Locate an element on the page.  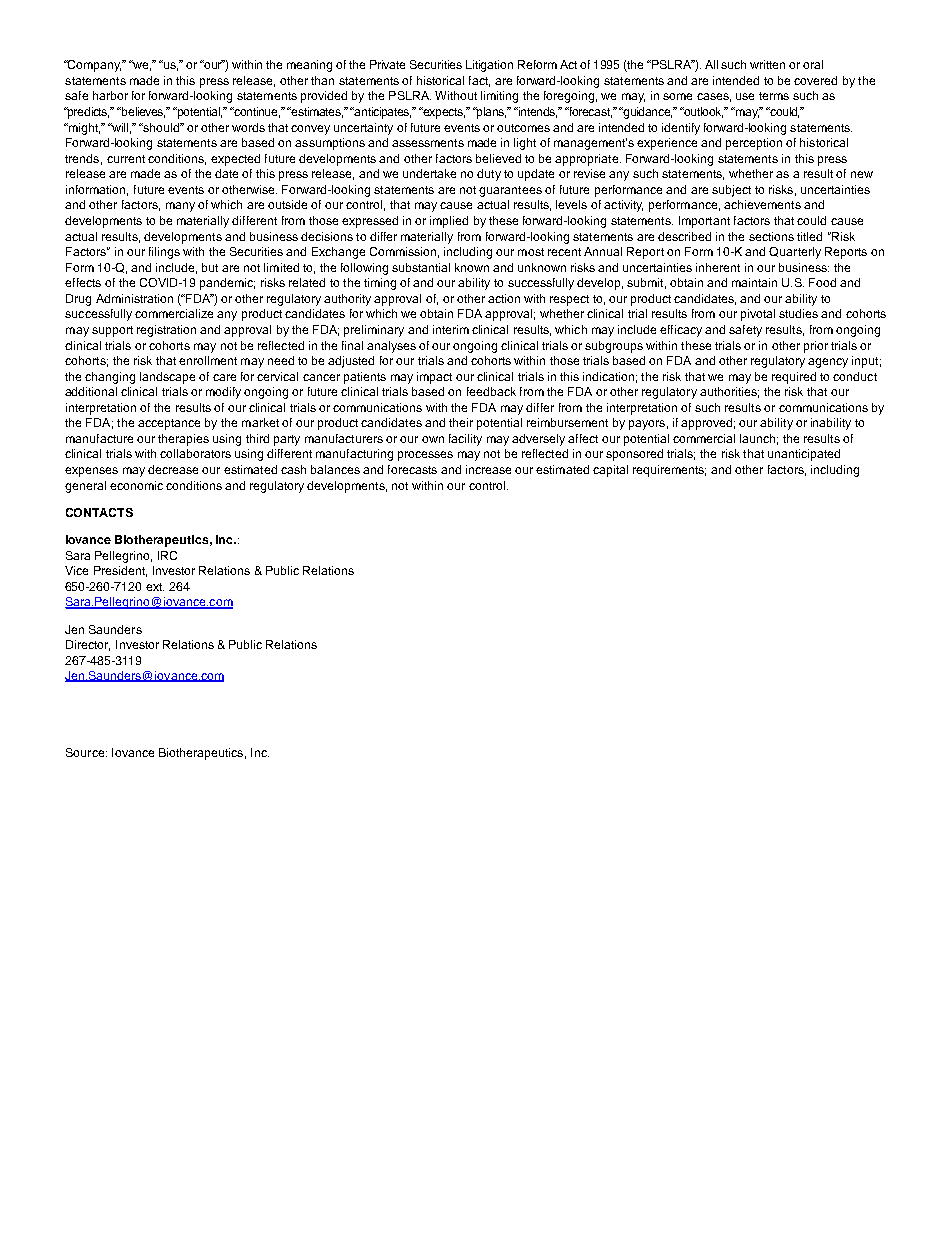
acceptance is located at coordinates (169, 424).
